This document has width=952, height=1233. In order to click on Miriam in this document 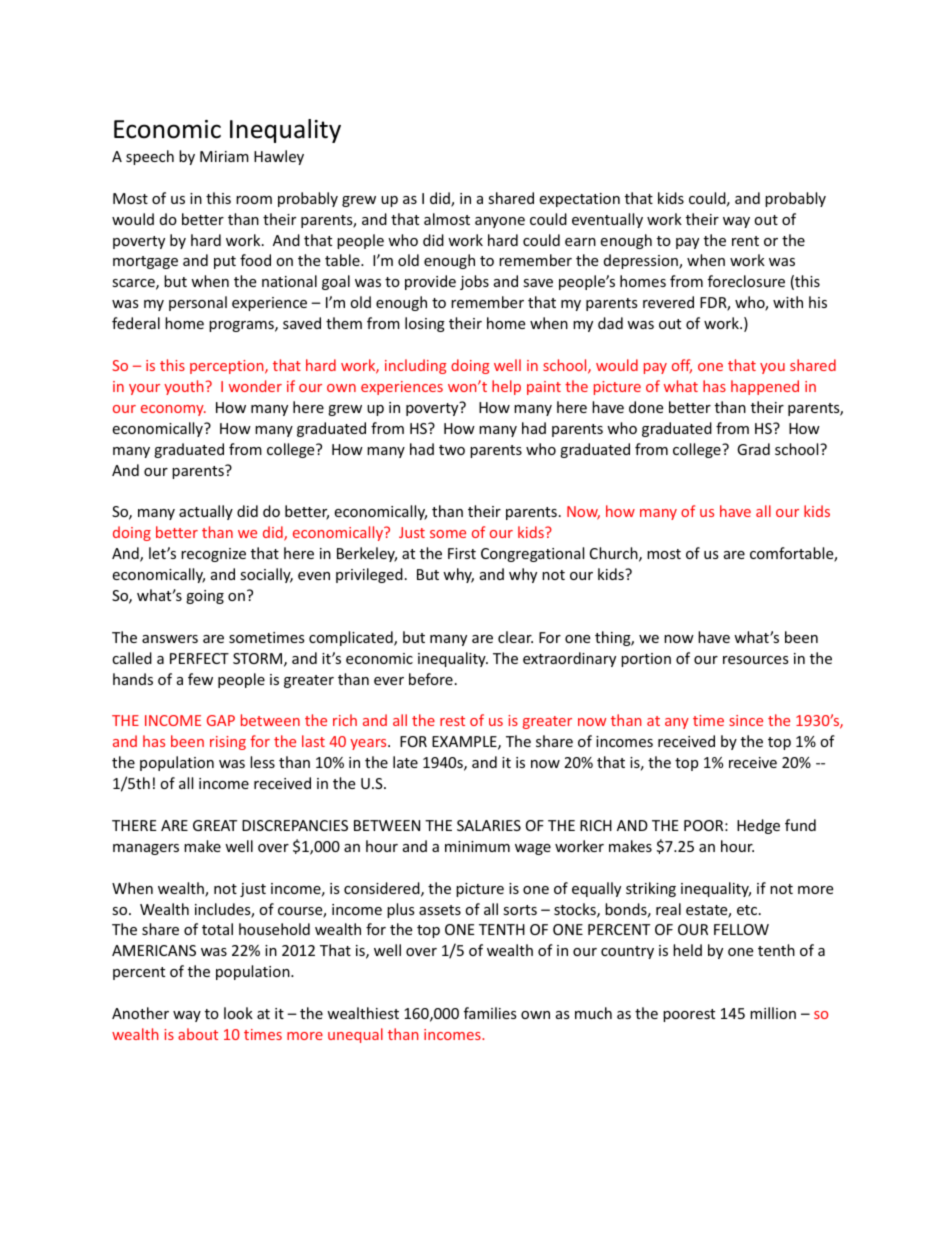, I will do `click(224, 156)`.
